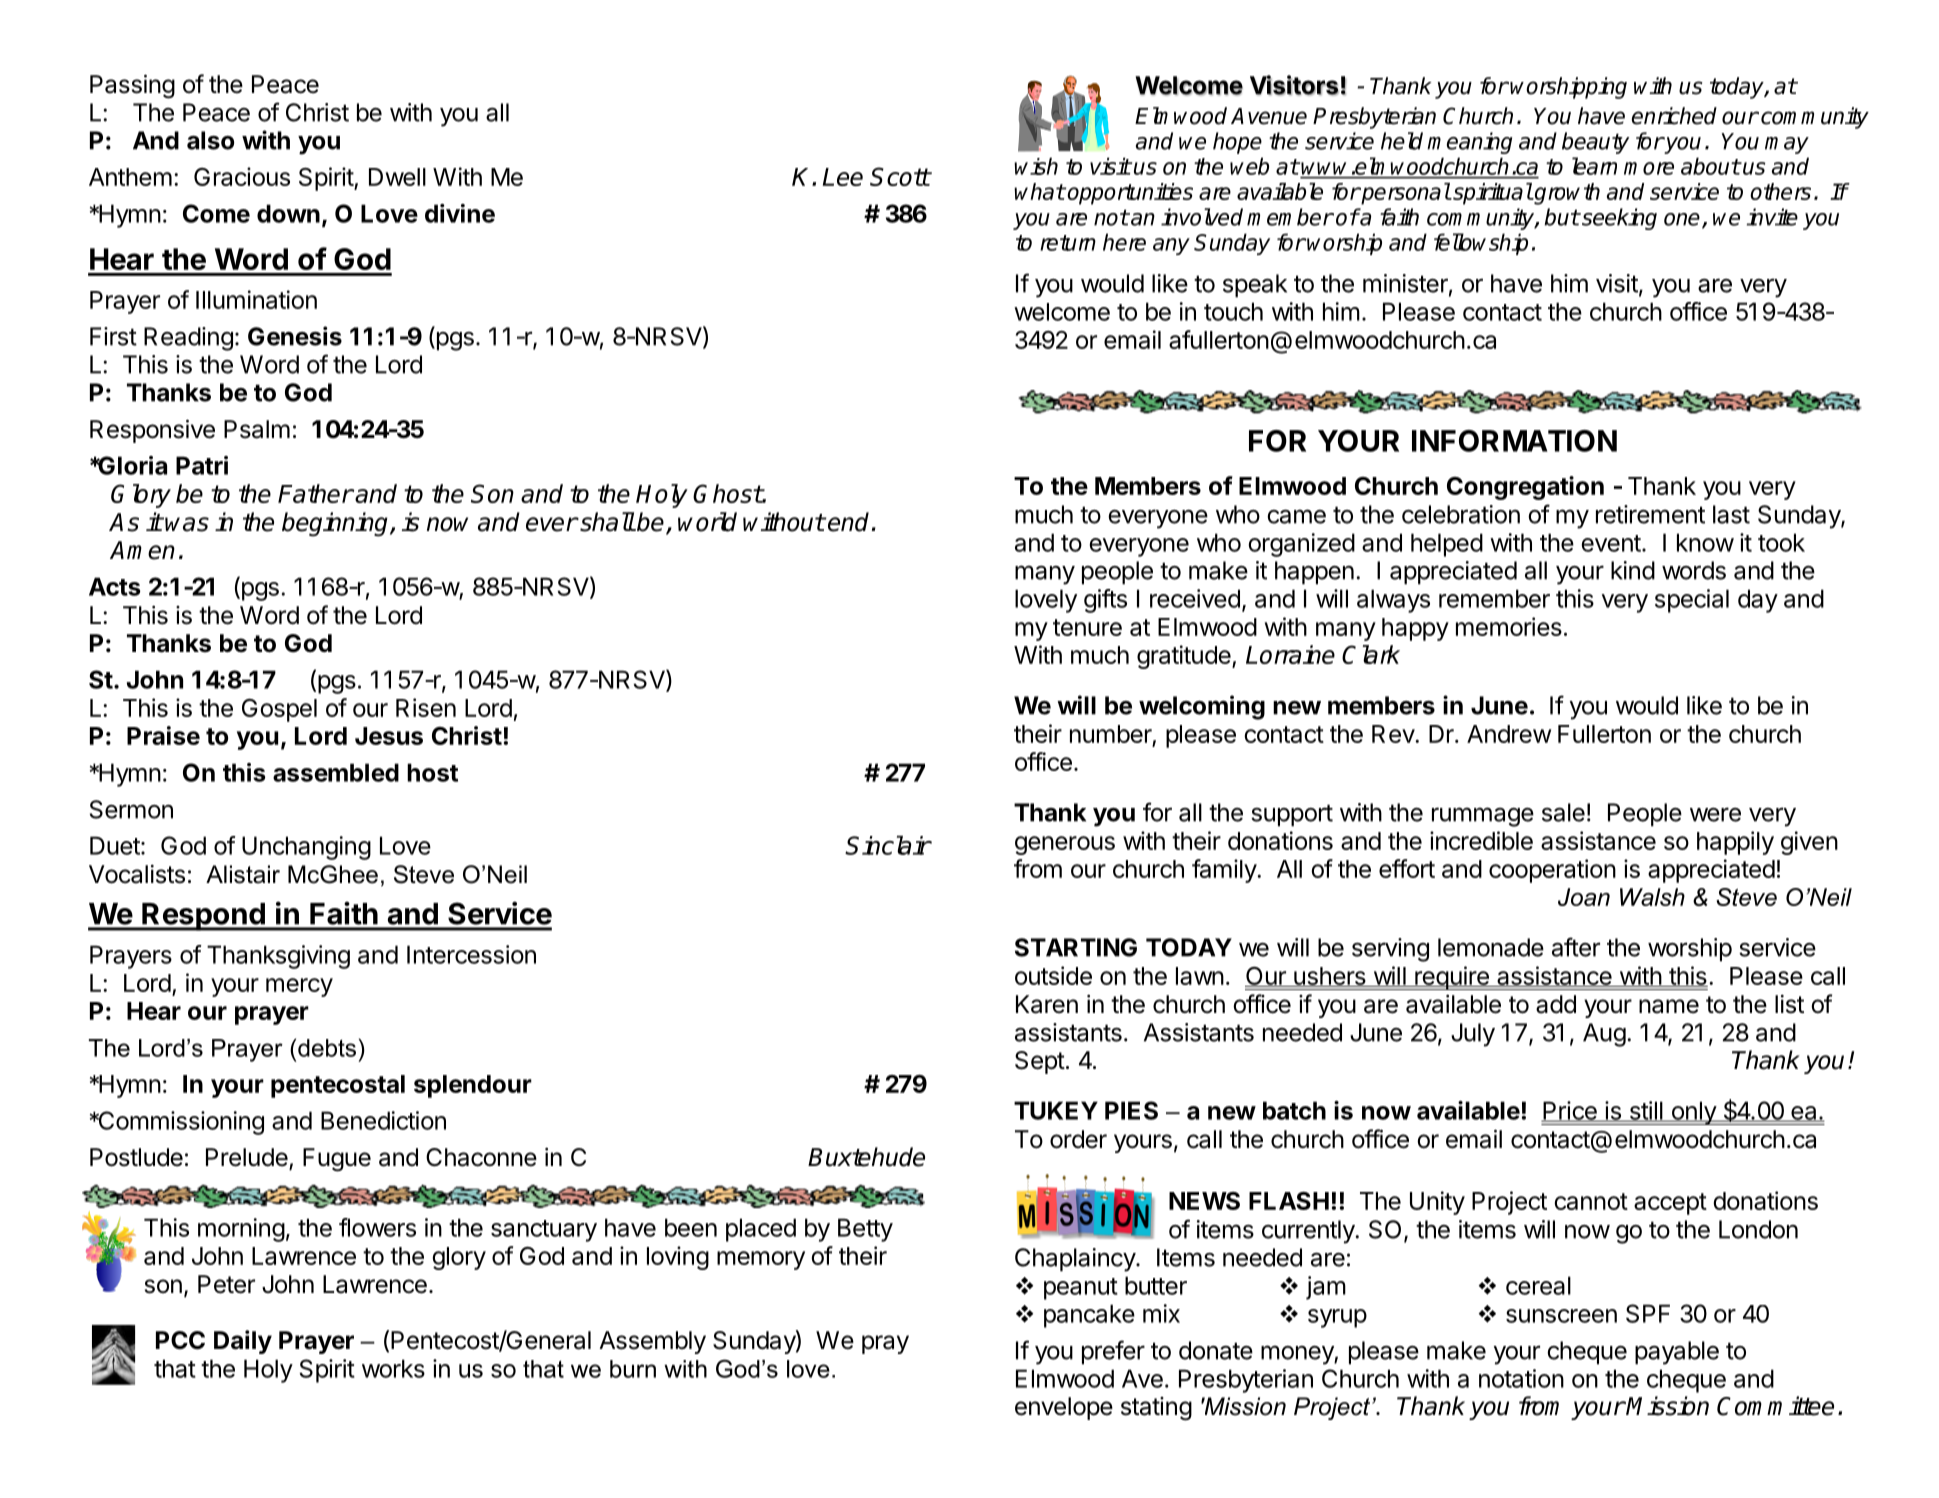  What do you see at coordinates (1111, 734) in the screenshot?
I see `number` at bounding box center [1111, 734].
